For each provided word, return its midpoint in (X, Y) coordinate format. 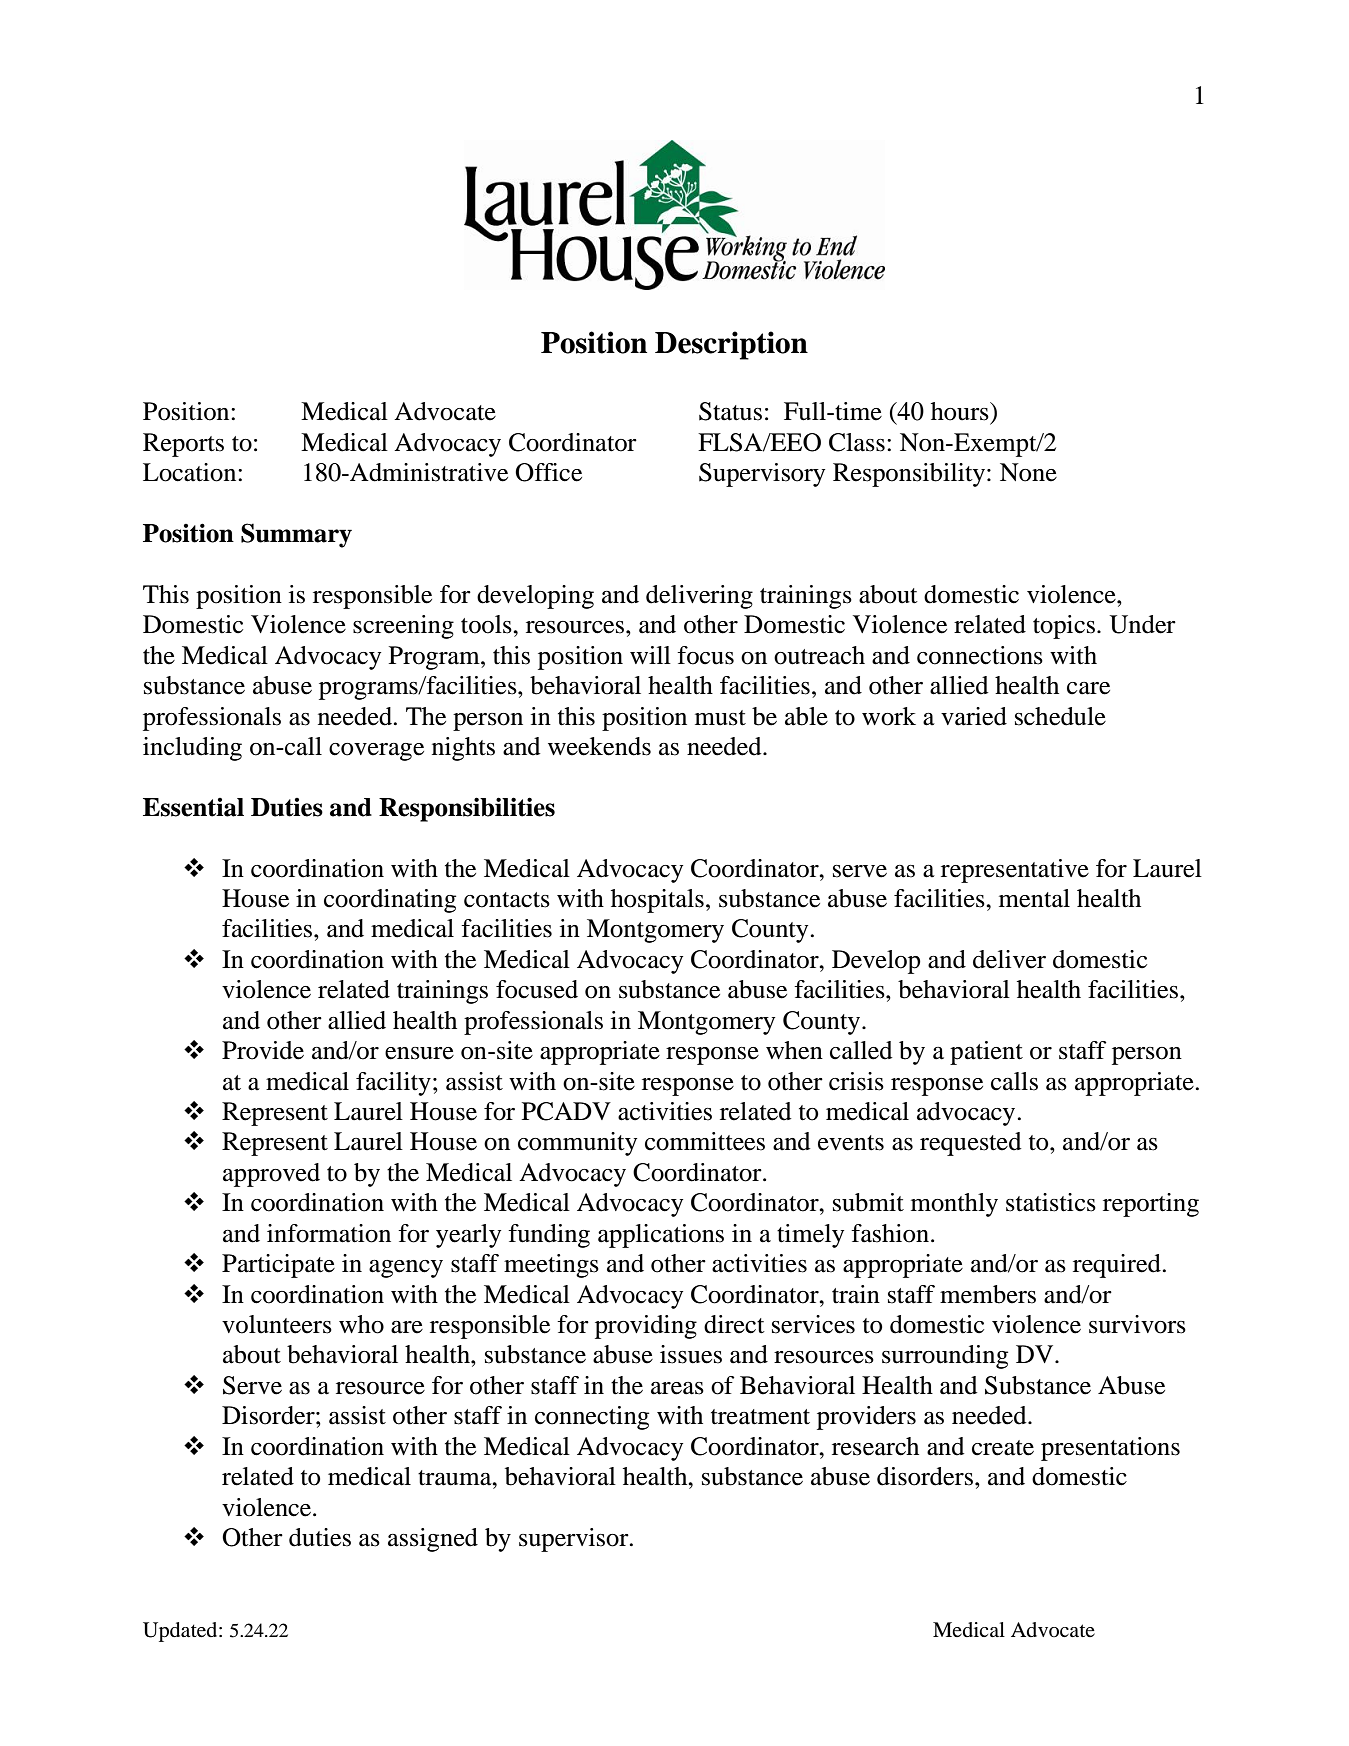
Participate (278, 1266)
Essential (193, 807)
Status (730, 411)
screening (403, 627)
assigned (433, 1540)
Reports (183, 445)
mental (1034, 898)
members (988, 1294)
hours (961, 411)
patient (986, 1053)
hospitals (657, 901)
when (794, 1050)
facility (393, 1084)
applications (661, 1236)
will (650, 655)
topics (1064, 627)
